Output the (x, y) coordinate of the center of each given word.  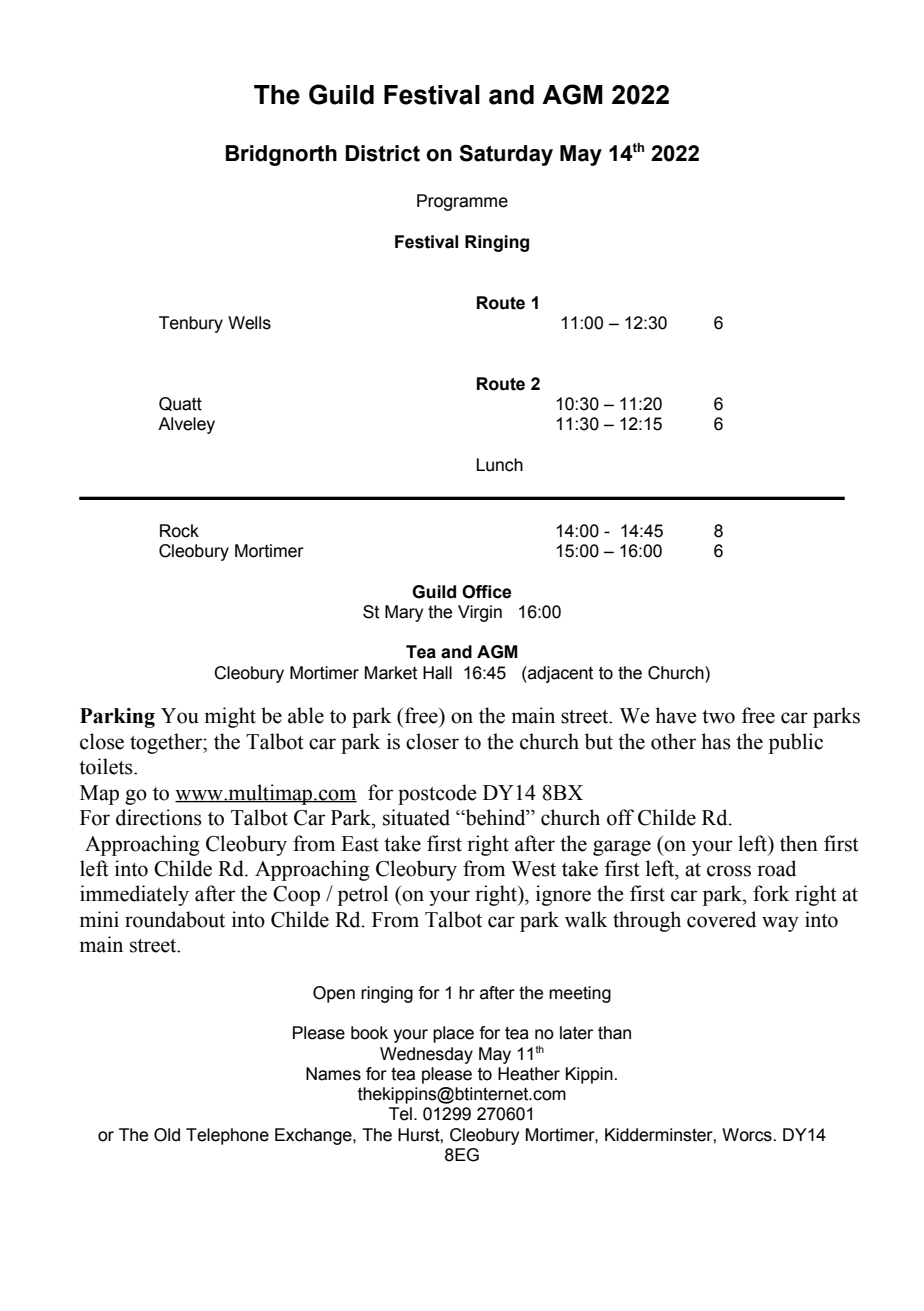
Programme (462, 202)
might (230, 717)
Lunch (500, 465)
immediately (134, 895)
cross (729, 871)
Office (487, 592)
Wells (249, 323)
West (533, 869)
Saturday (506, 155)
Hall (437, 673)
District (382, 153)
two (718, 717)
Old (167, 1135)
